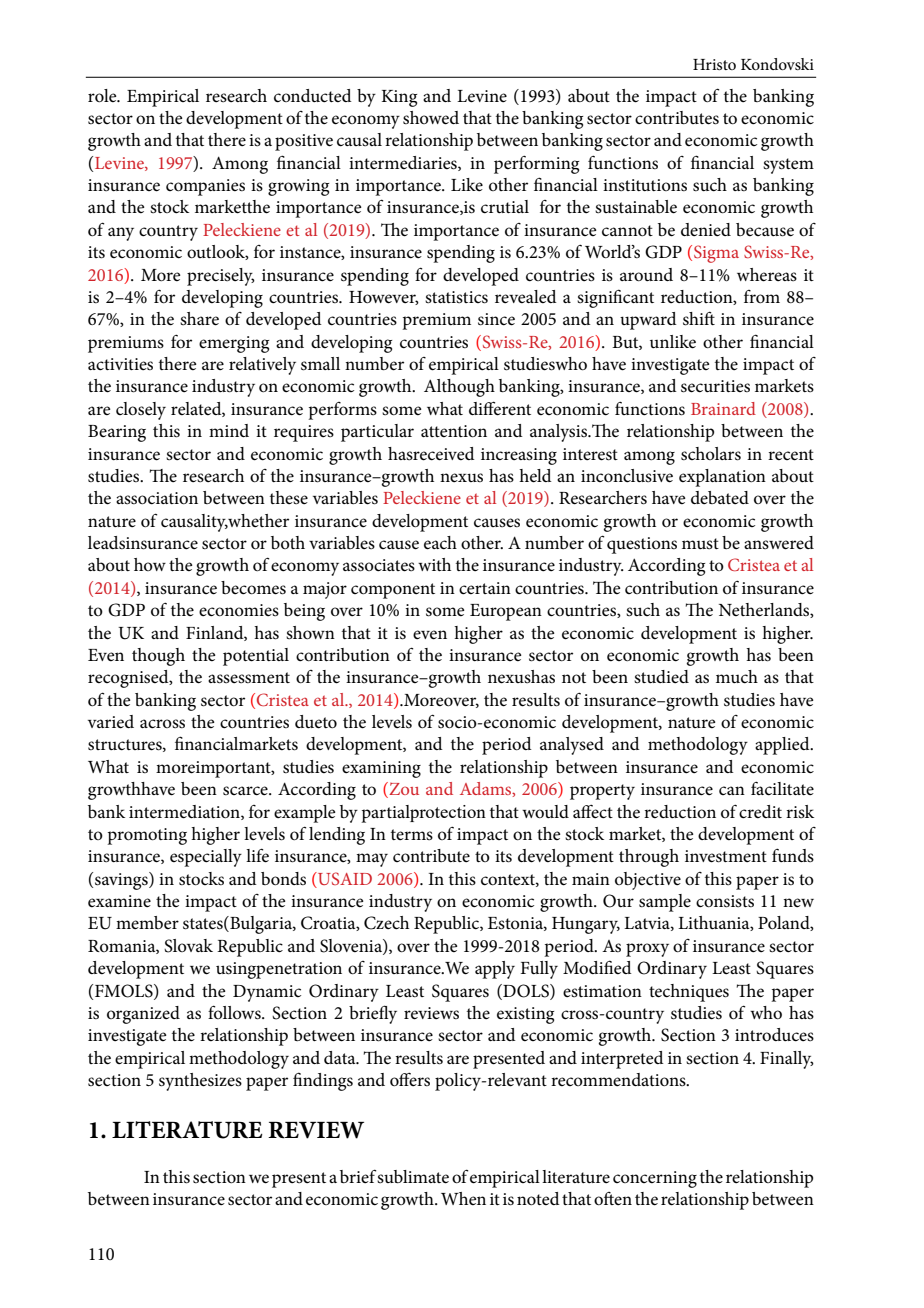 The height and width of the document is (1308, 924). I want to click on credit, so click(760, 812).
